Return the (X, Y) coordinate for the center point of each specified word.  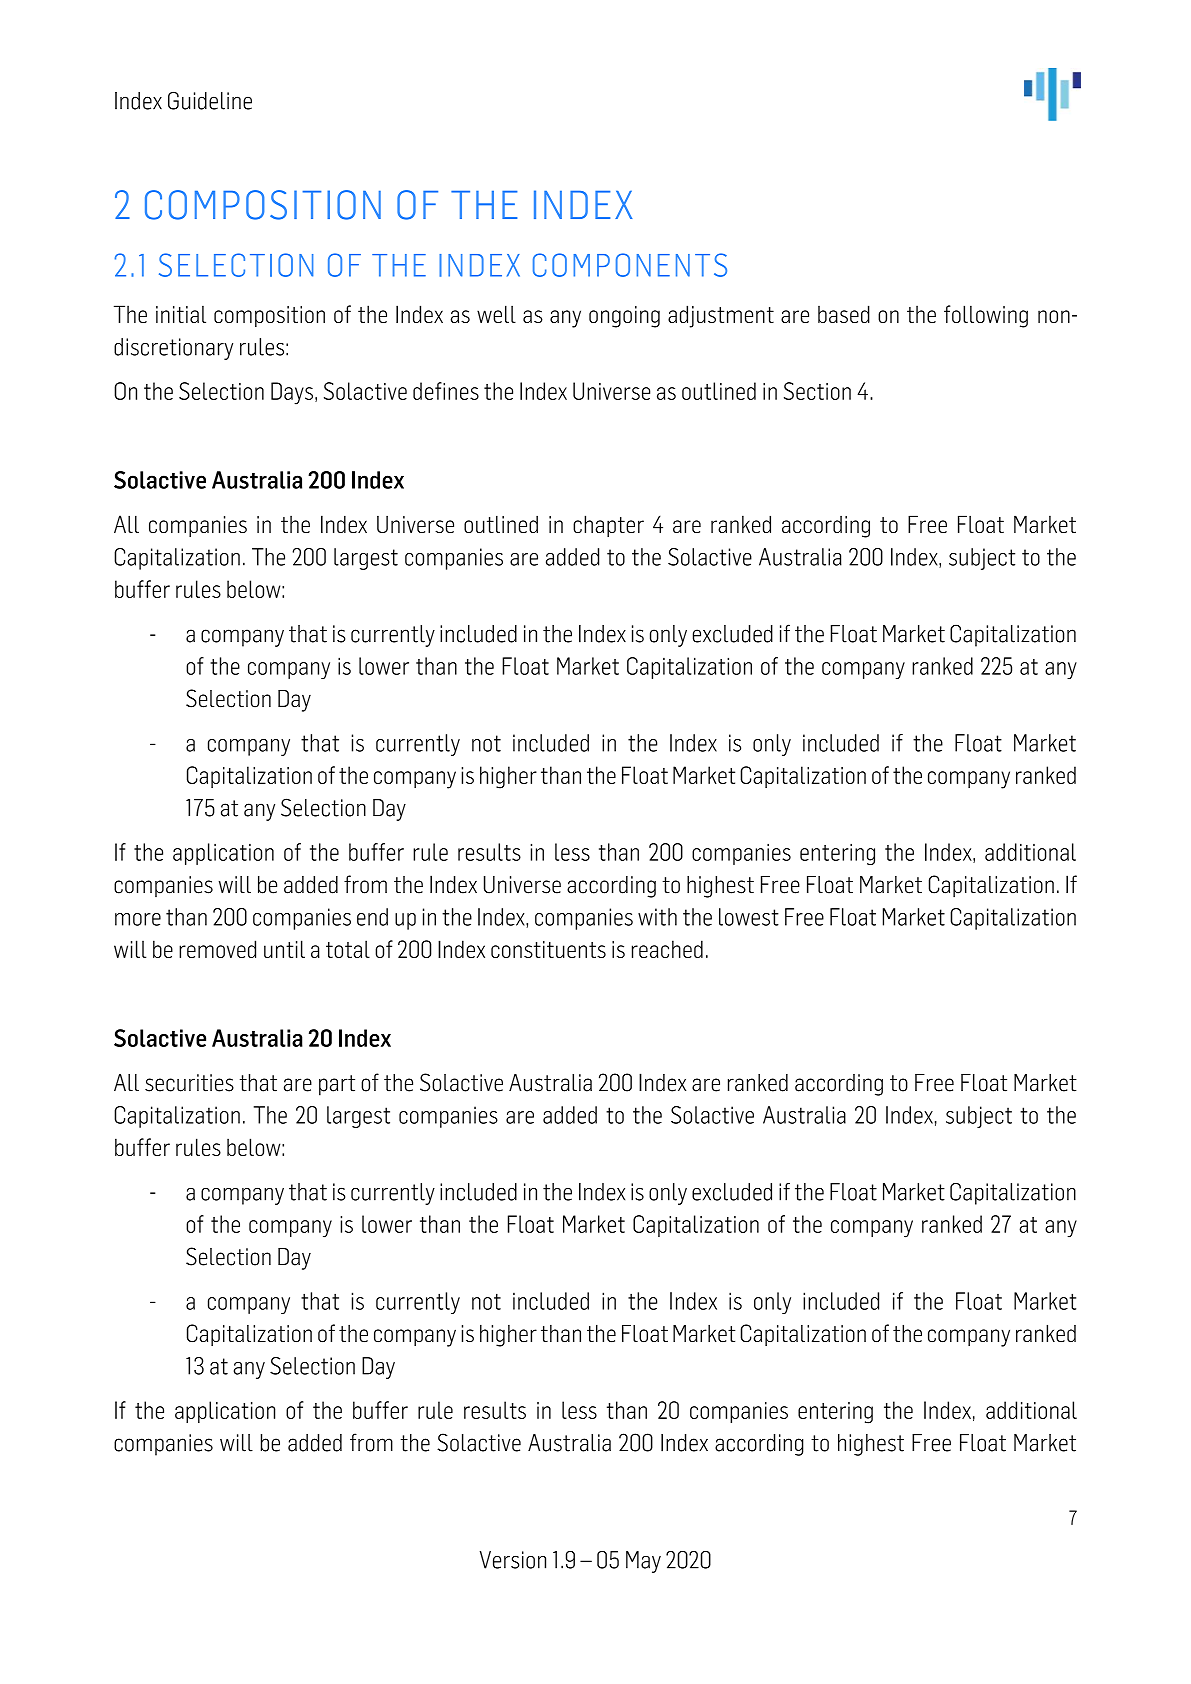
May (643, 1562)
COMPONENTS (630, 265)
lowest (749, 917)
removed (217, 949)
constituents (548, 949)
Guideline (210, 100)
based (844, 314)
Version (513, 1560)
